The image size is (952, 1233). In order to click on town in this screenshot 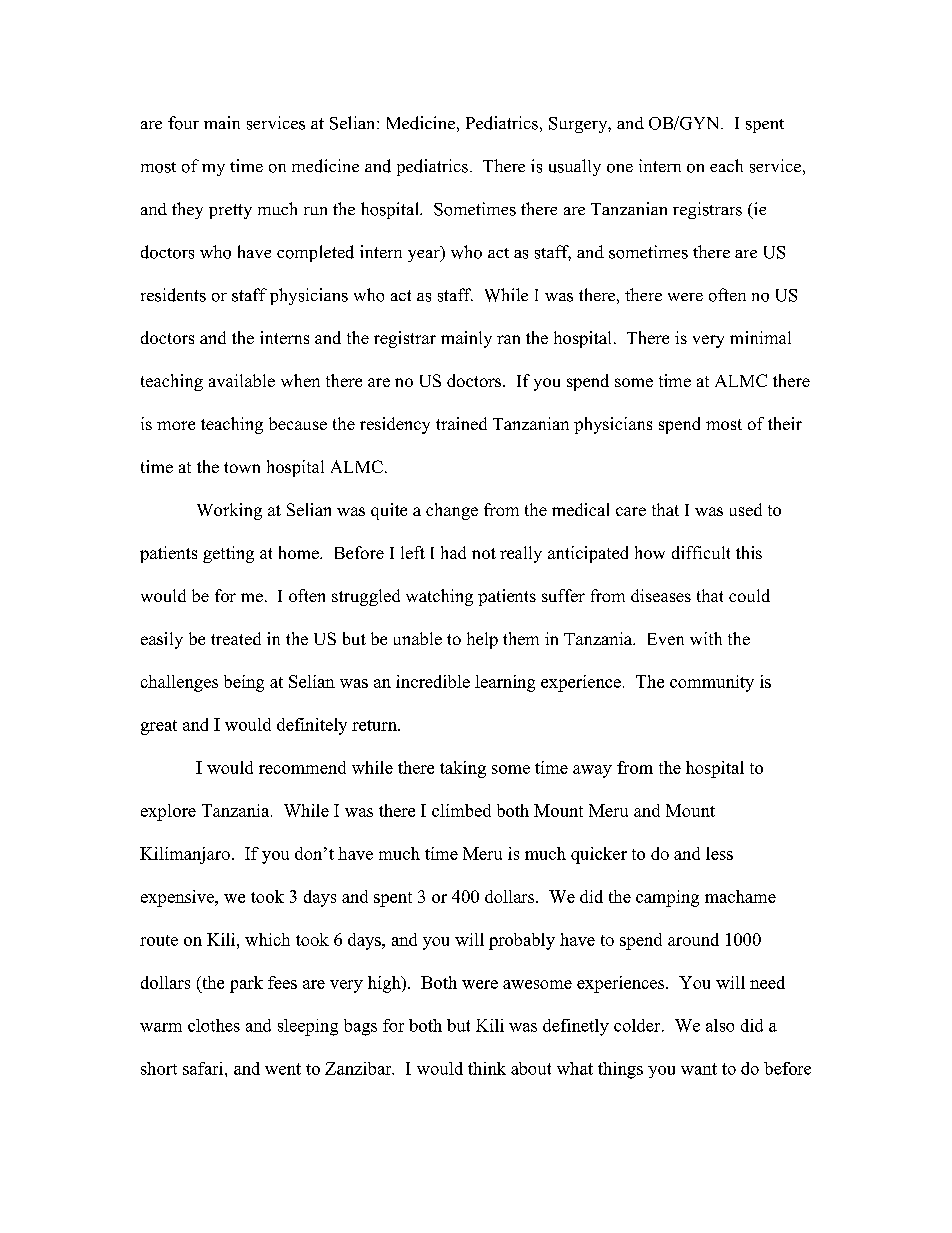, I will do `click(242, 467)`.
